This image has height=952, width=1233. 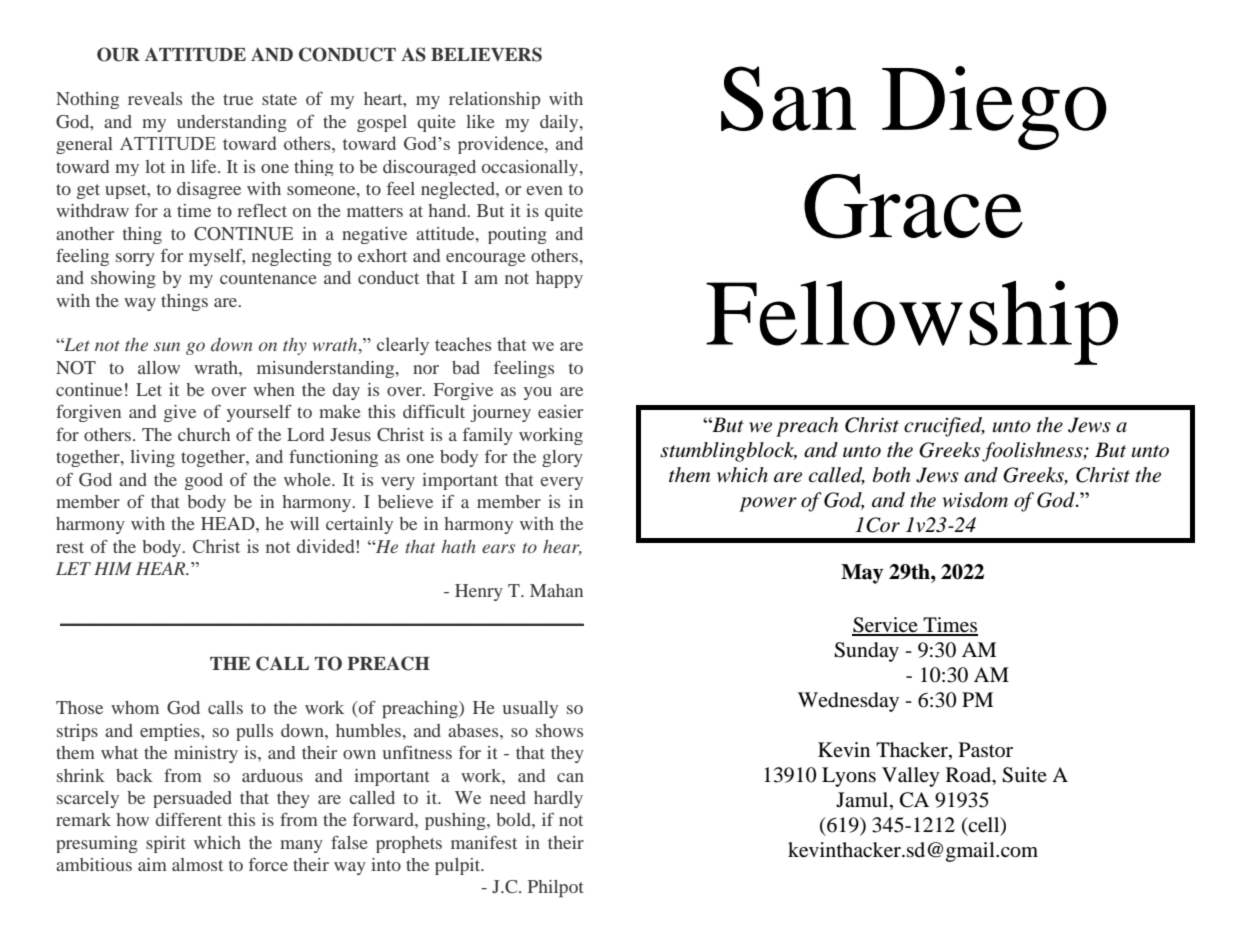 I want to click on Diego, so click(x=994, y=108).
